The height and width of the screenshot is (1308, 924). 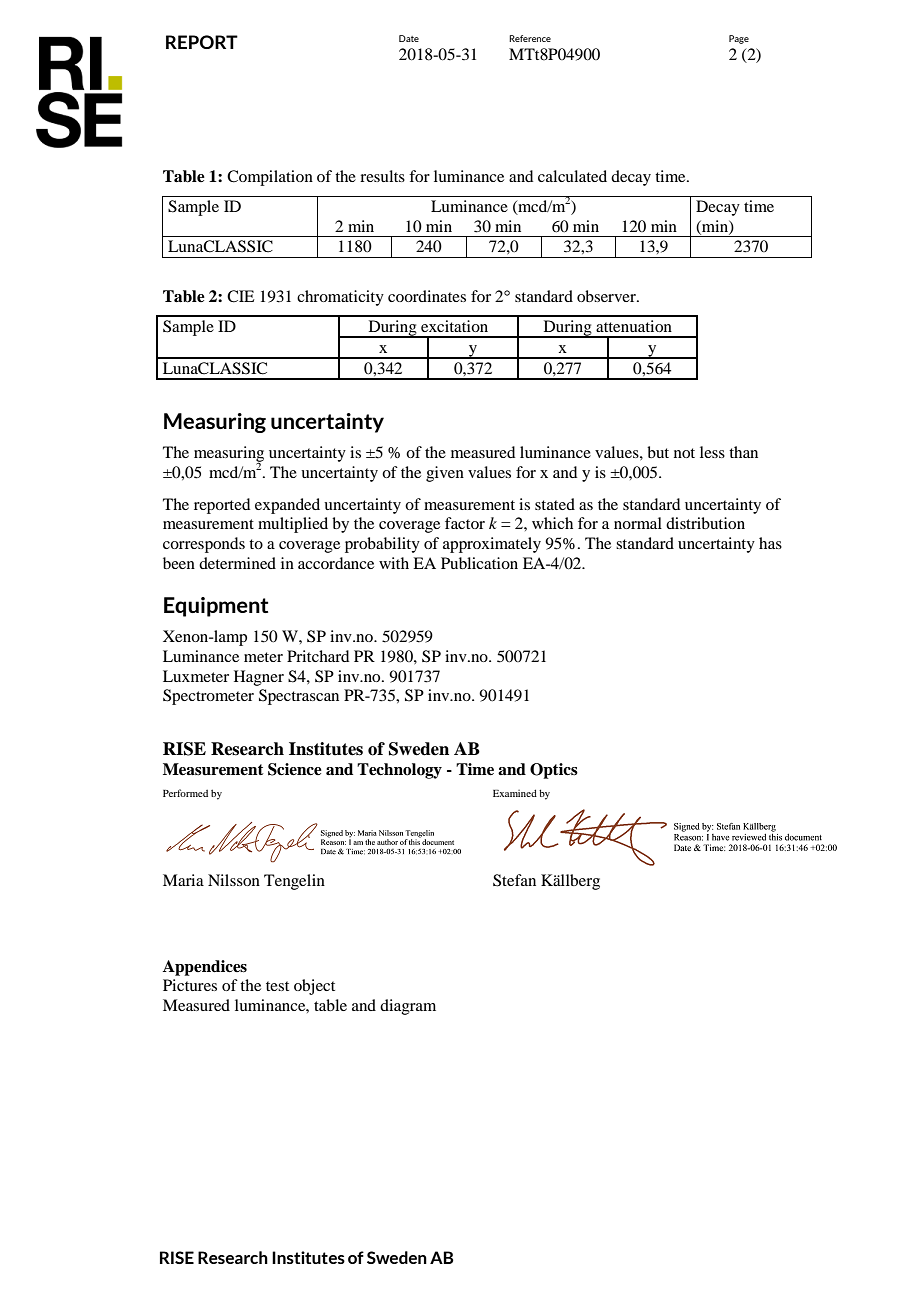 What do you see at coordinates (705, 523) in the screenshot?
I see `distribution` at bounding box center [705, 523].
